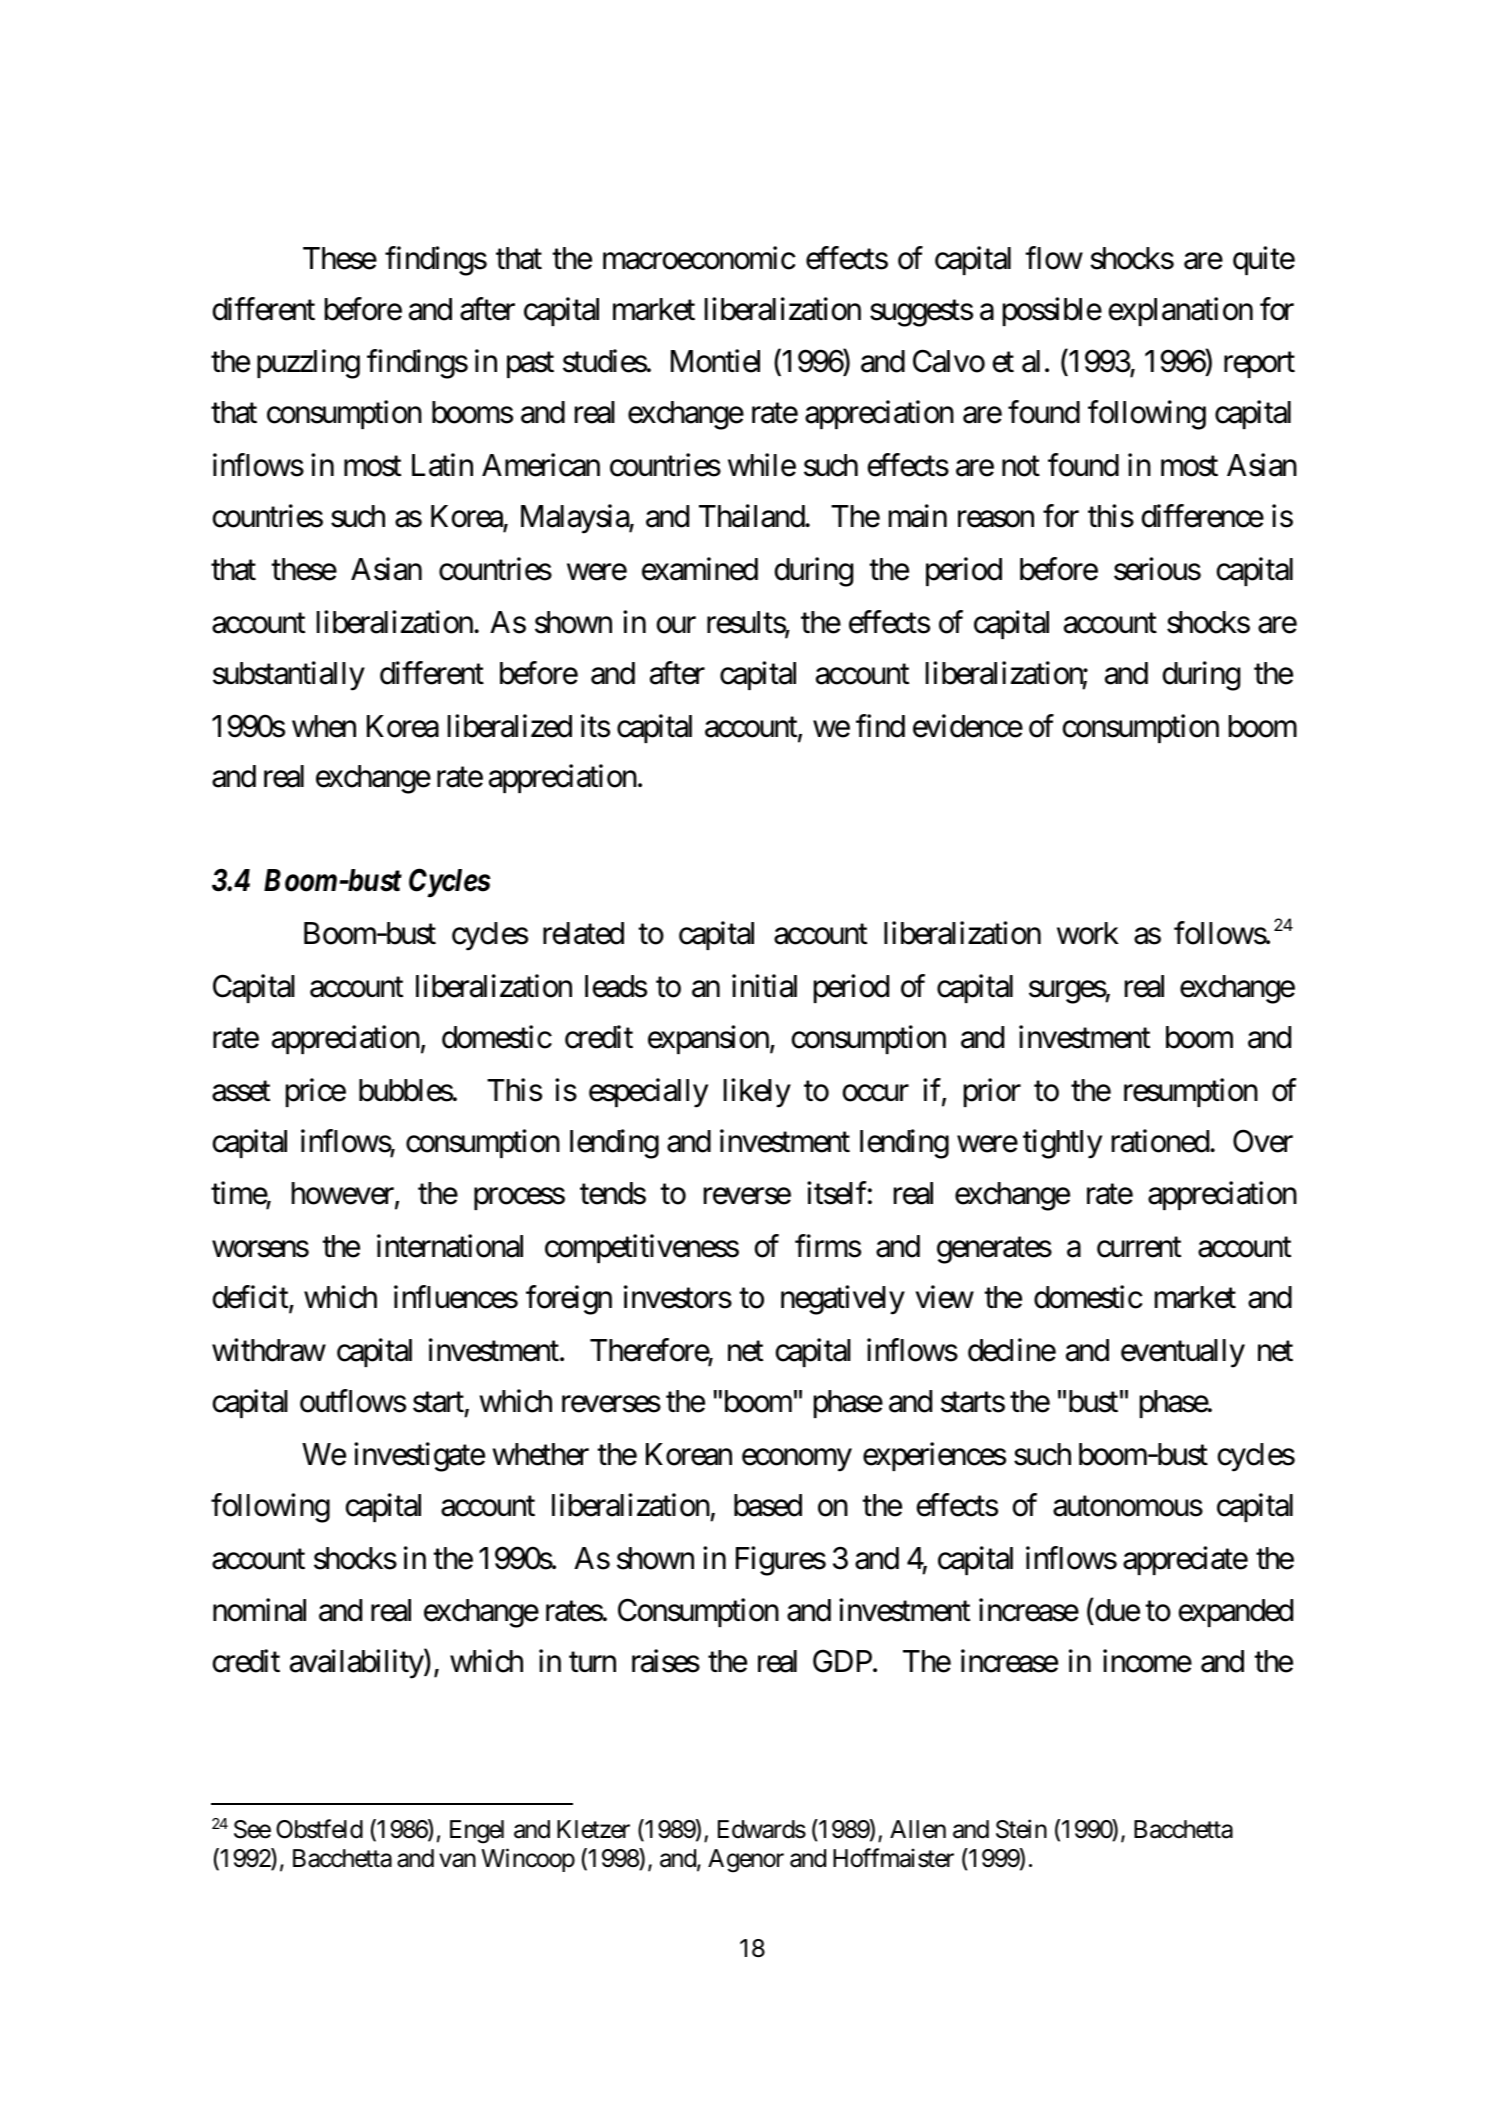 This page has height=2118, width=1499. I want to click on Latin, so click(442, 465).
